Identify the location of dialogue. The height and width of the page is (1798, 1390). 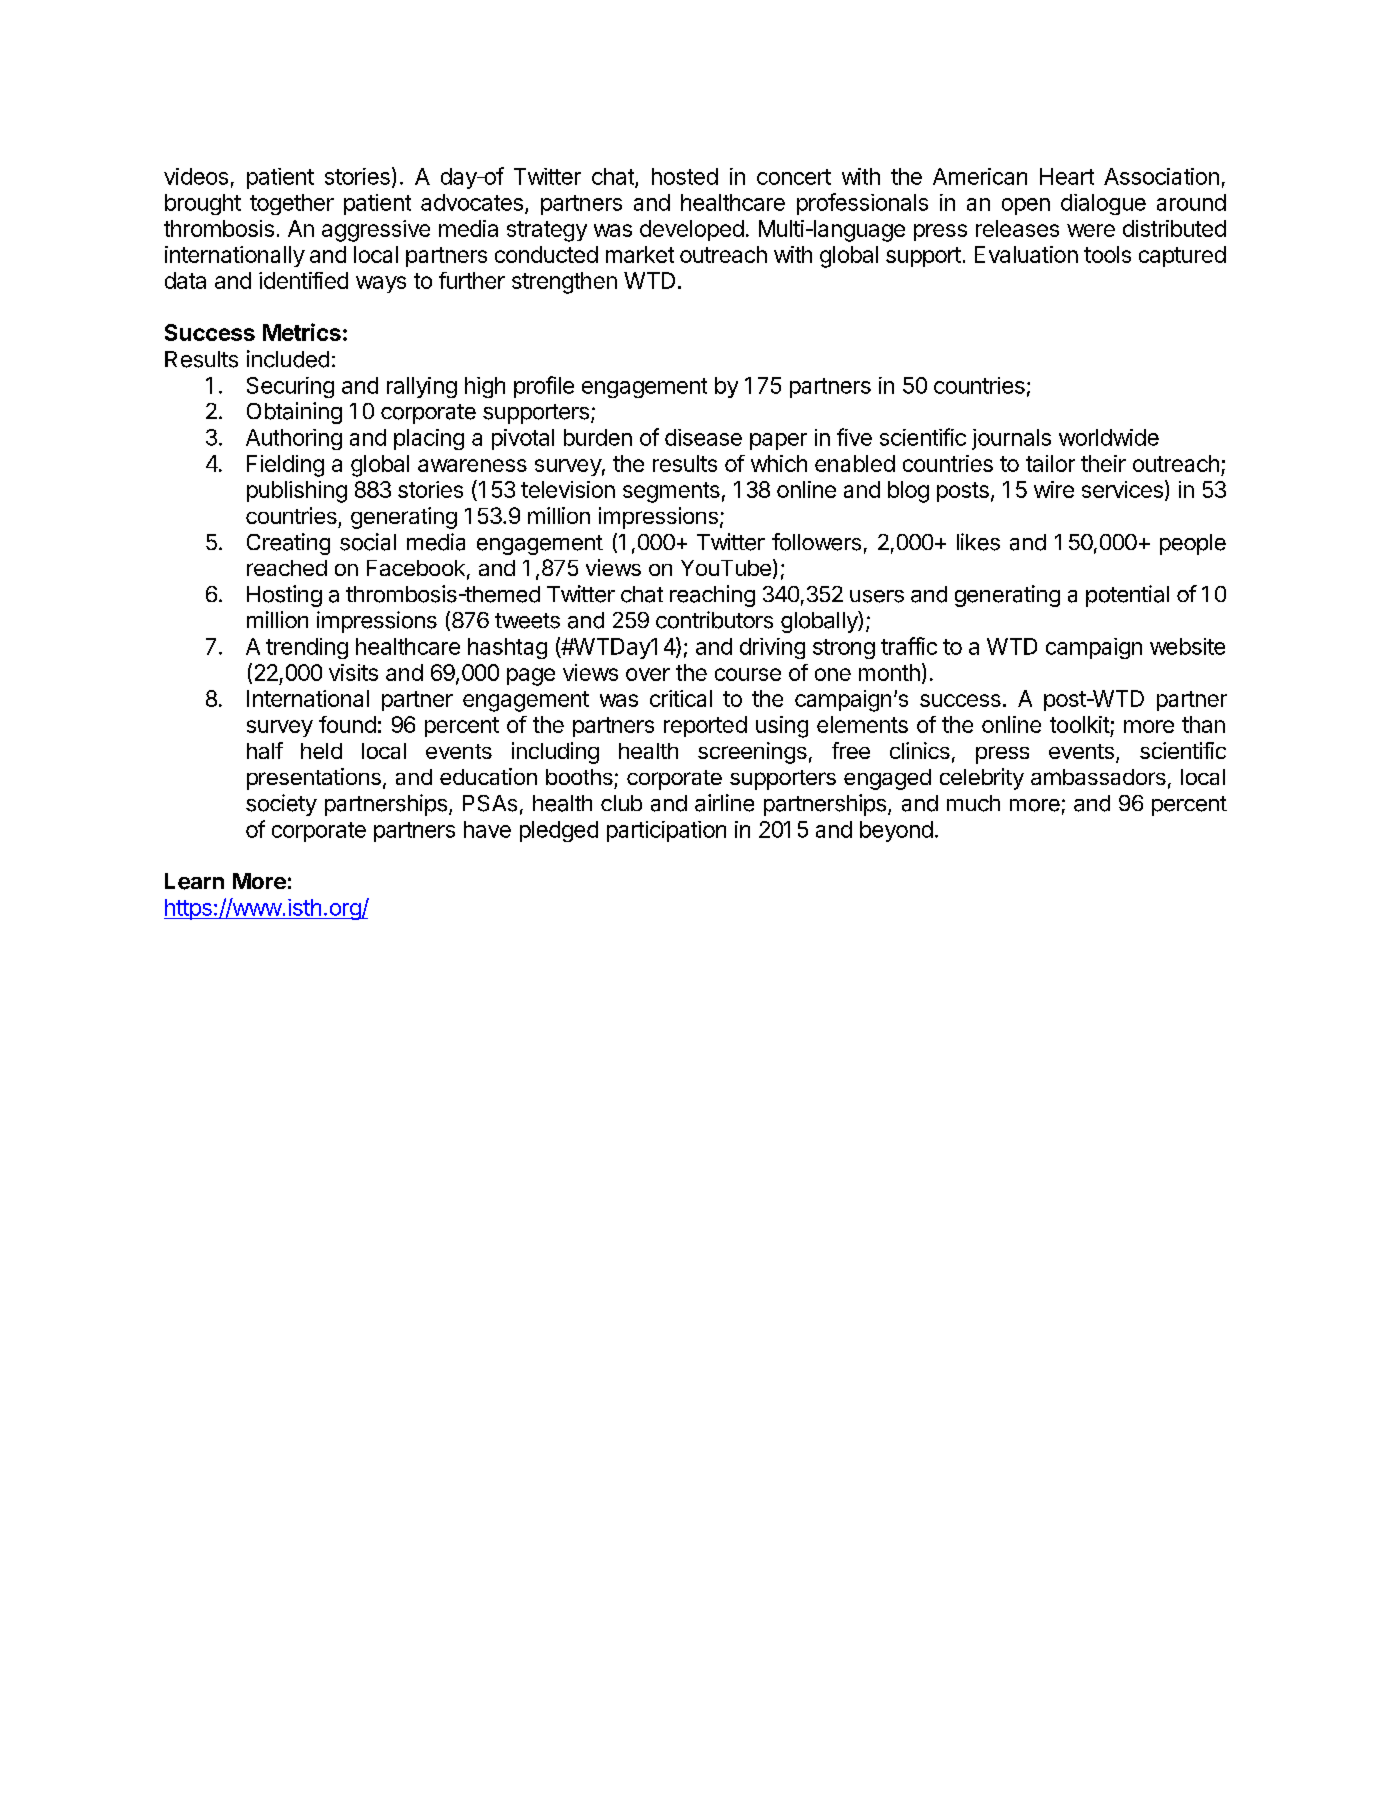
(1103, 204).
